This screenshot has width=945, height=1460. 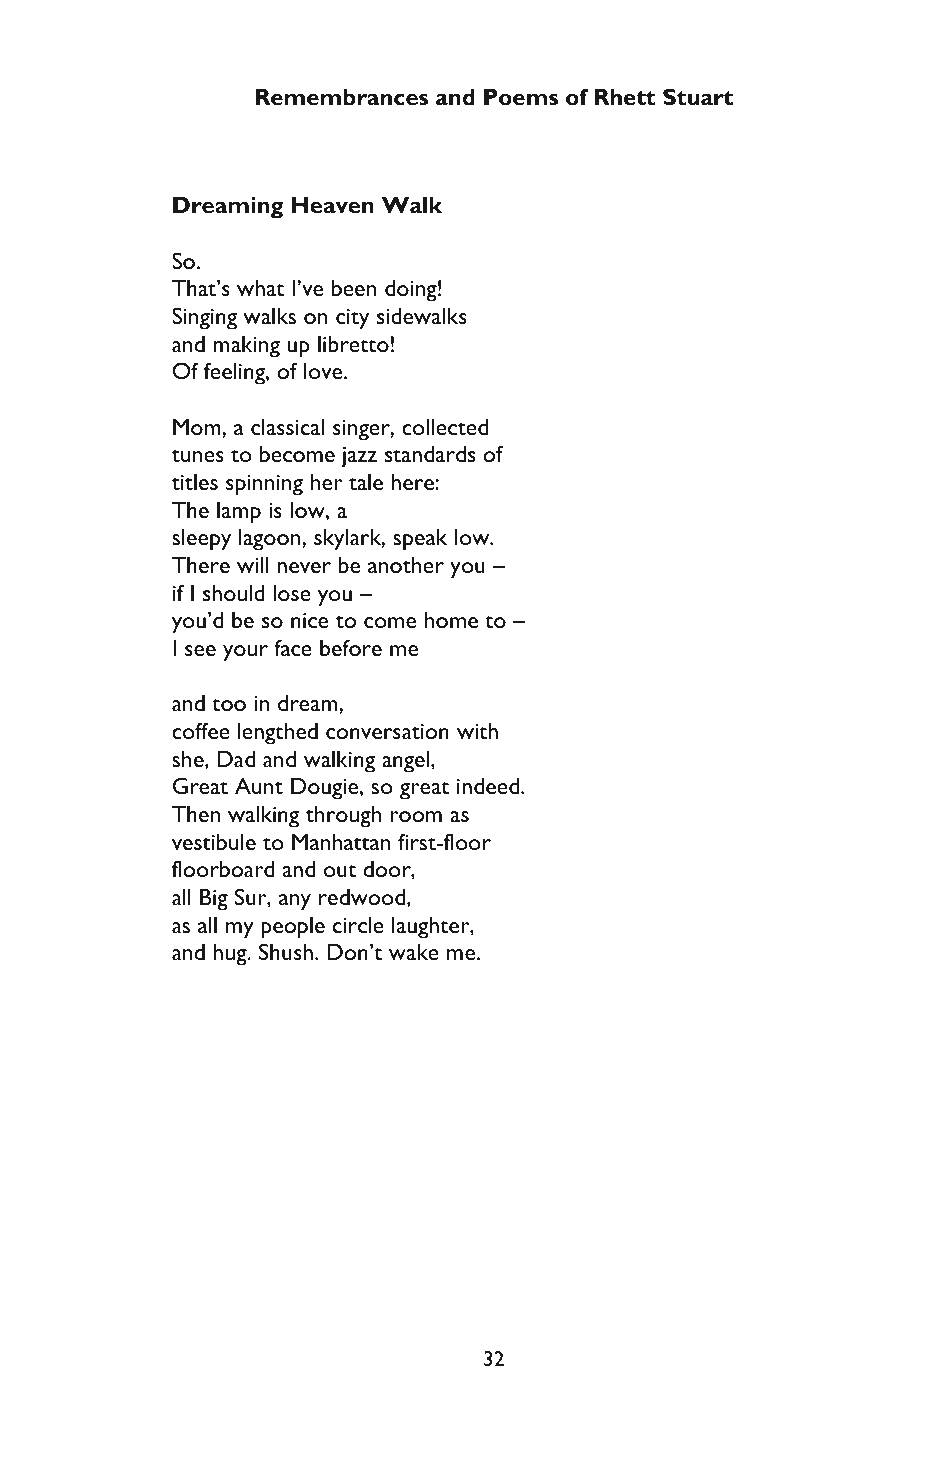 I want to click on with, so click(x=477, y=730).
